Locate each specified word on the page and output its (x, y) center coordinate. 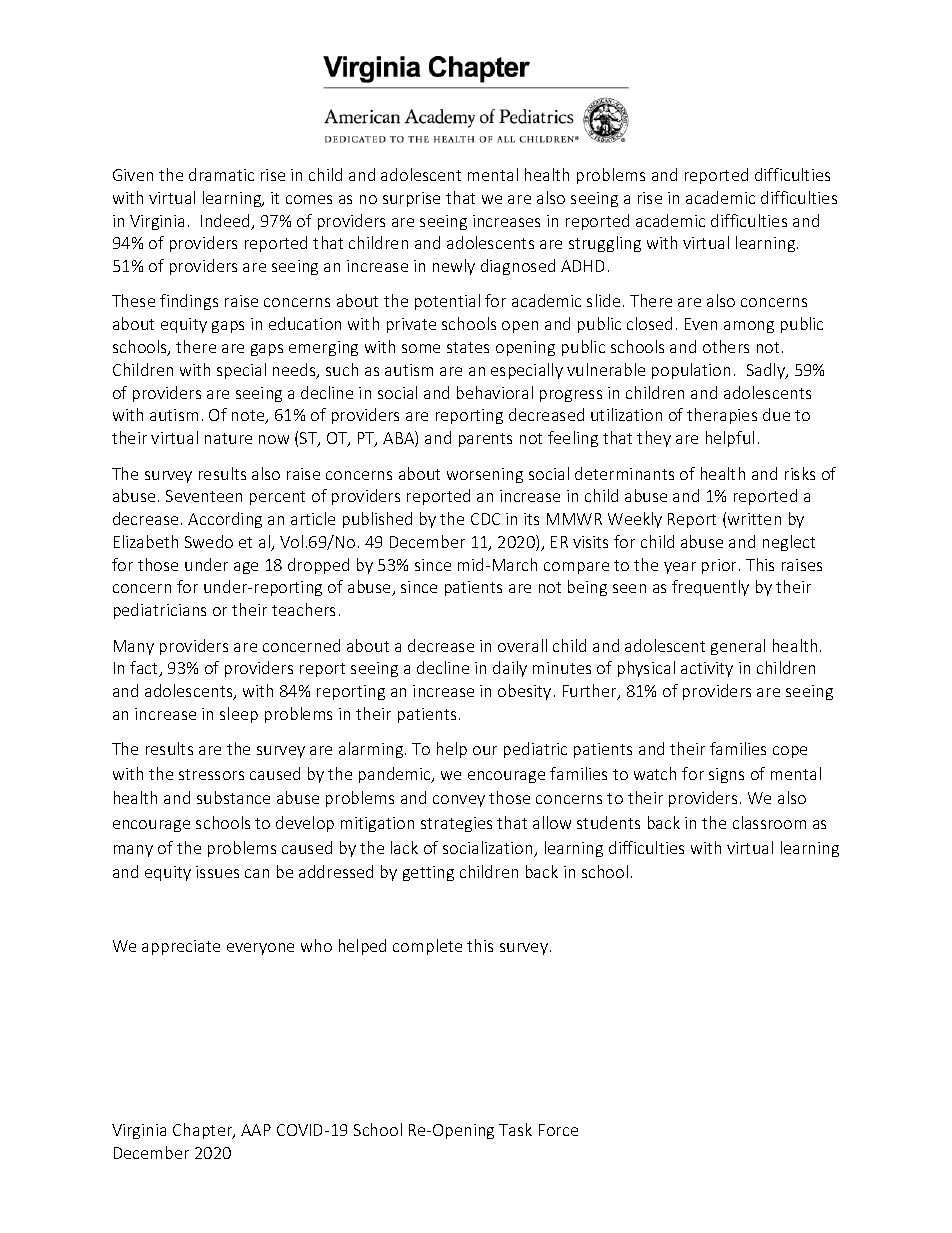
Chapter (204, 1131)
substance (233, 797)
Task (515, 1129)
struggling (605, 244)
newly (454, 267)
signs (726, 775)
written (754, 519)
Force (558, 1130)
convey (459, 801)
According (225, 520)
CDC (485, 519)
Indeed (226, 222)
